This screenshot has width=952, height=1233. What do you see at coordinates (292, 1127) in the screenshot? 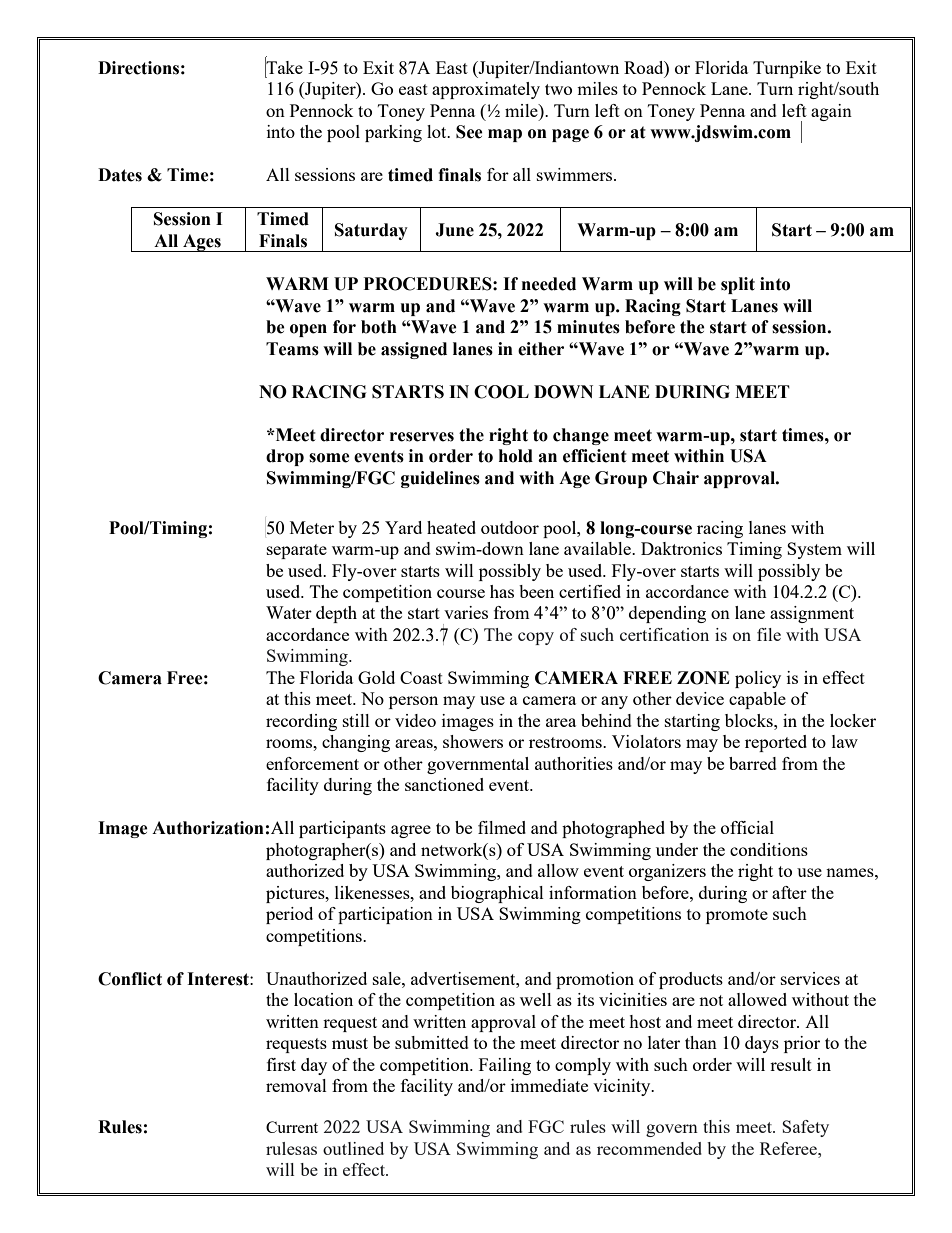
I see `Current` at bounding box center [292, 1127].
